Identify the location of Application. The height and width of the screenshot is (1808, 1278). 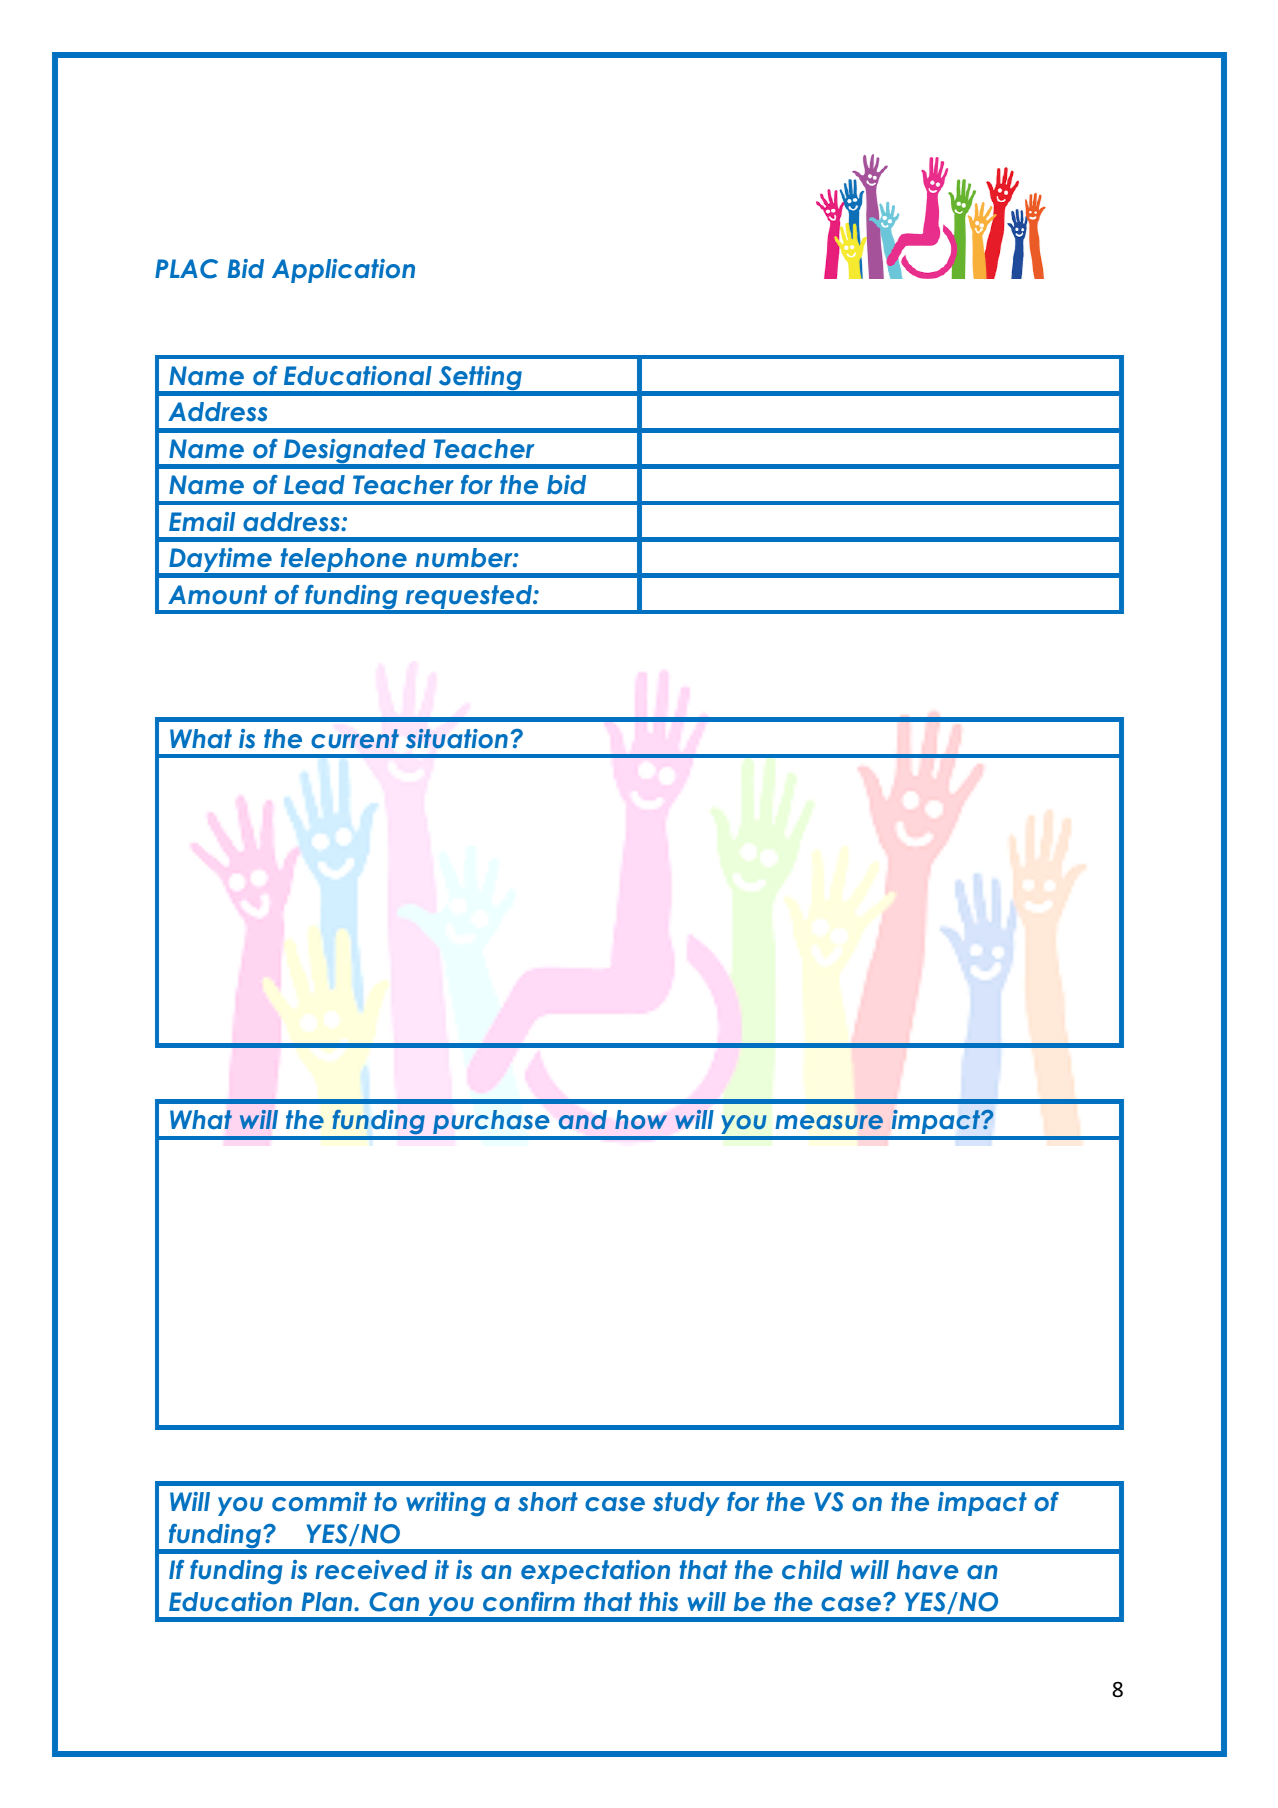
(343, 271).
